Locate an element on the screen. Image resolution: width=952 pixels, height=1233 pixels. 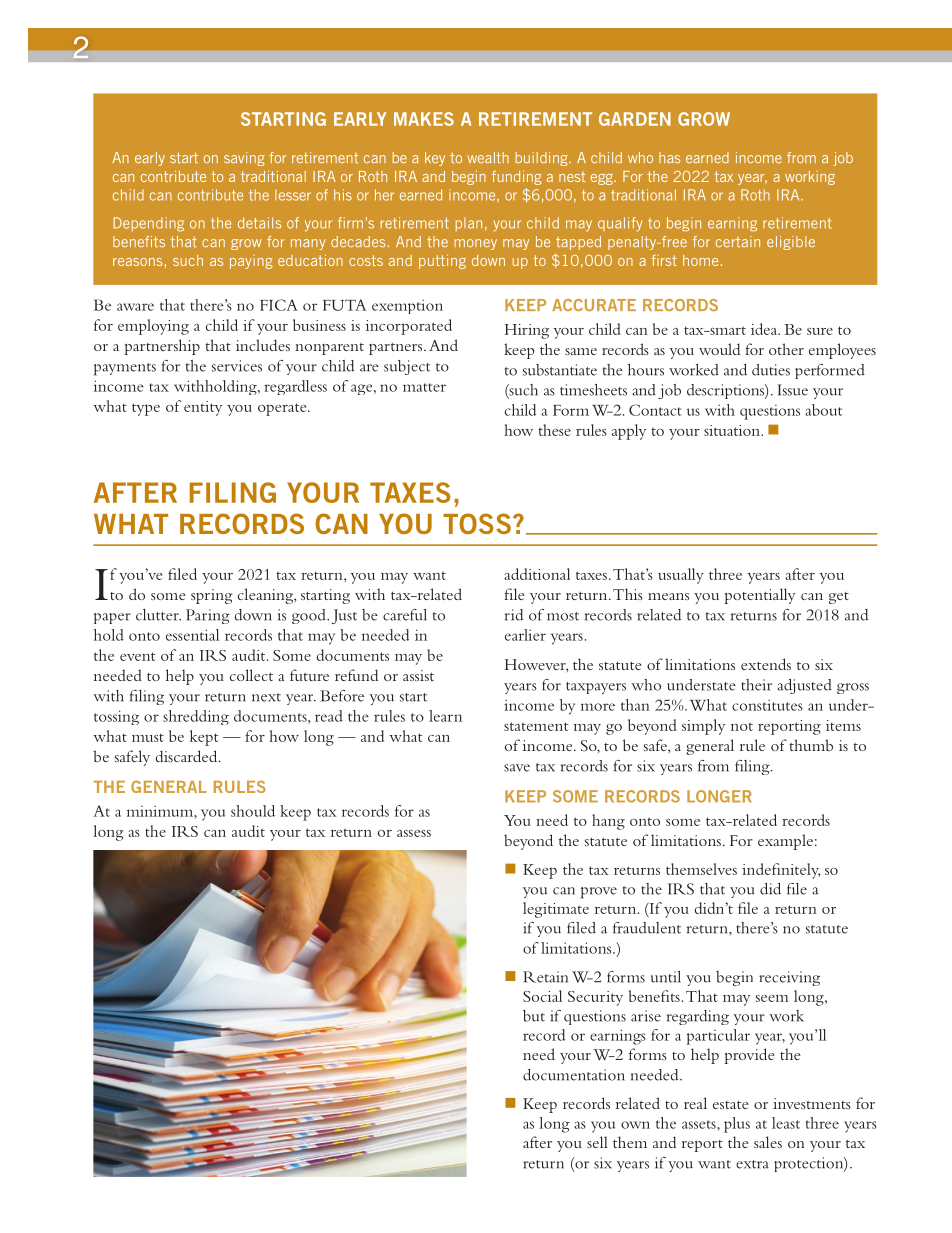
earlier is located at coordinates (525, 635).
